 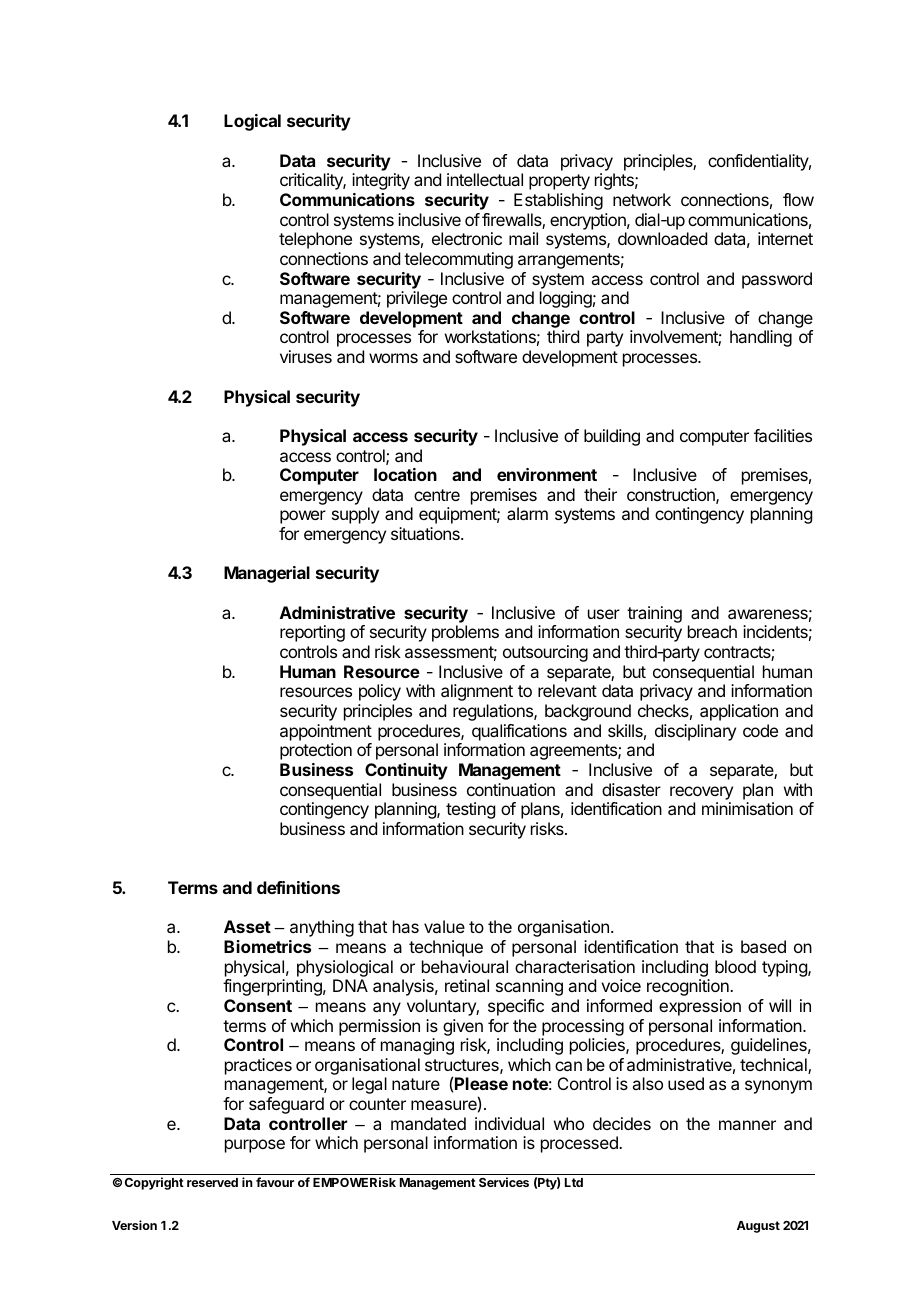 What do you see at coordinates (735, 966) in the document?
I see `blood` at bounding box center [735, 966].
